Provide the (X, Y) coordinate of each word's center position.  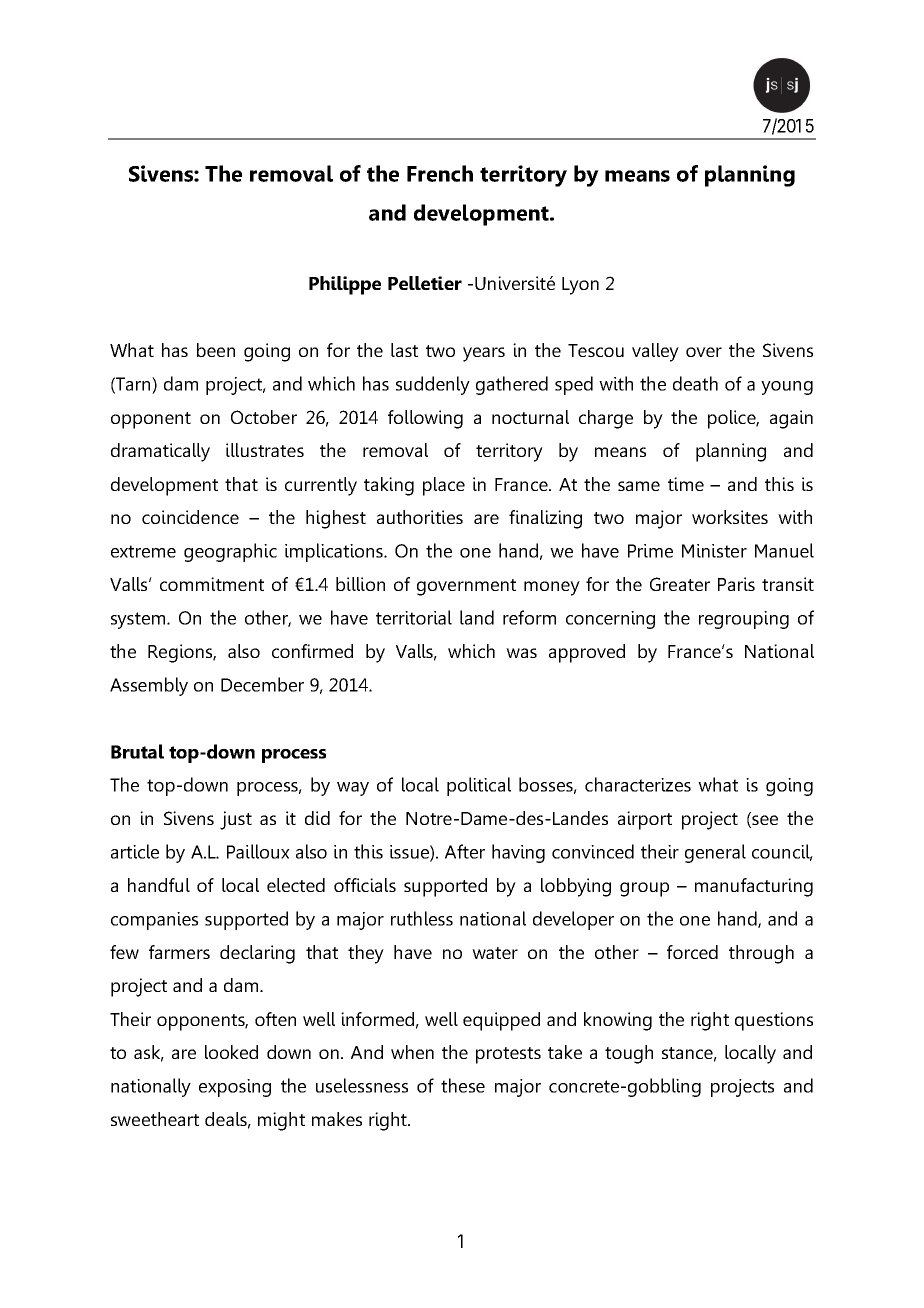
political (479, 786)
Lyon (580, 286)
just (236, 820)
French (440, 173)
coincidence (190, 517)
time (686, 484)
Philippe (345, 285)
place (444, 486)
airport (645, 820)
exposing (235, 1088)
